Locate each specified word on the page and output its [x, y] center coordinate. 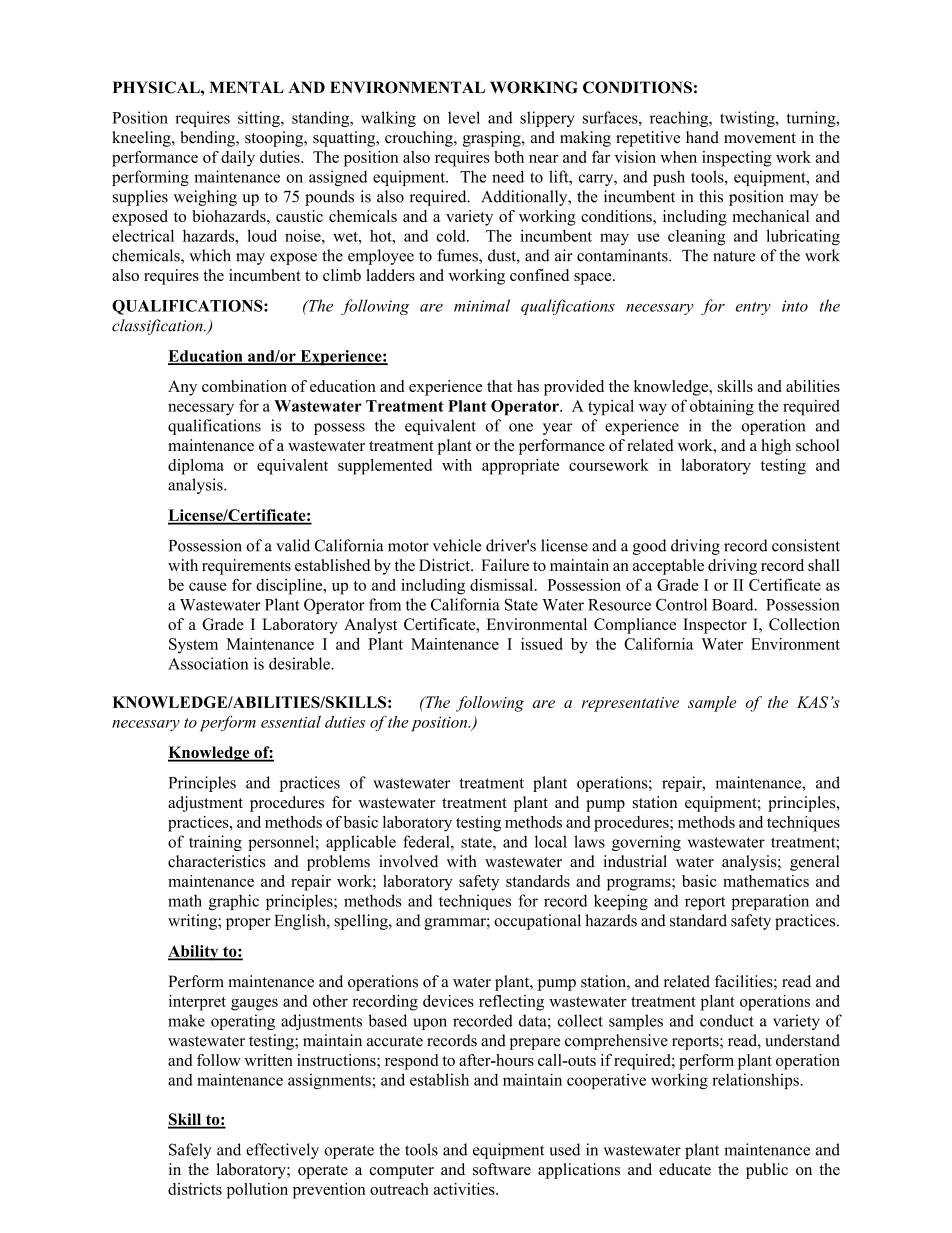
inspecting [737, 159]
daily [238, 159]
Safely [190, 1151]
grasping [493, 139]
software [502, 1169]
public [767, 1171]
